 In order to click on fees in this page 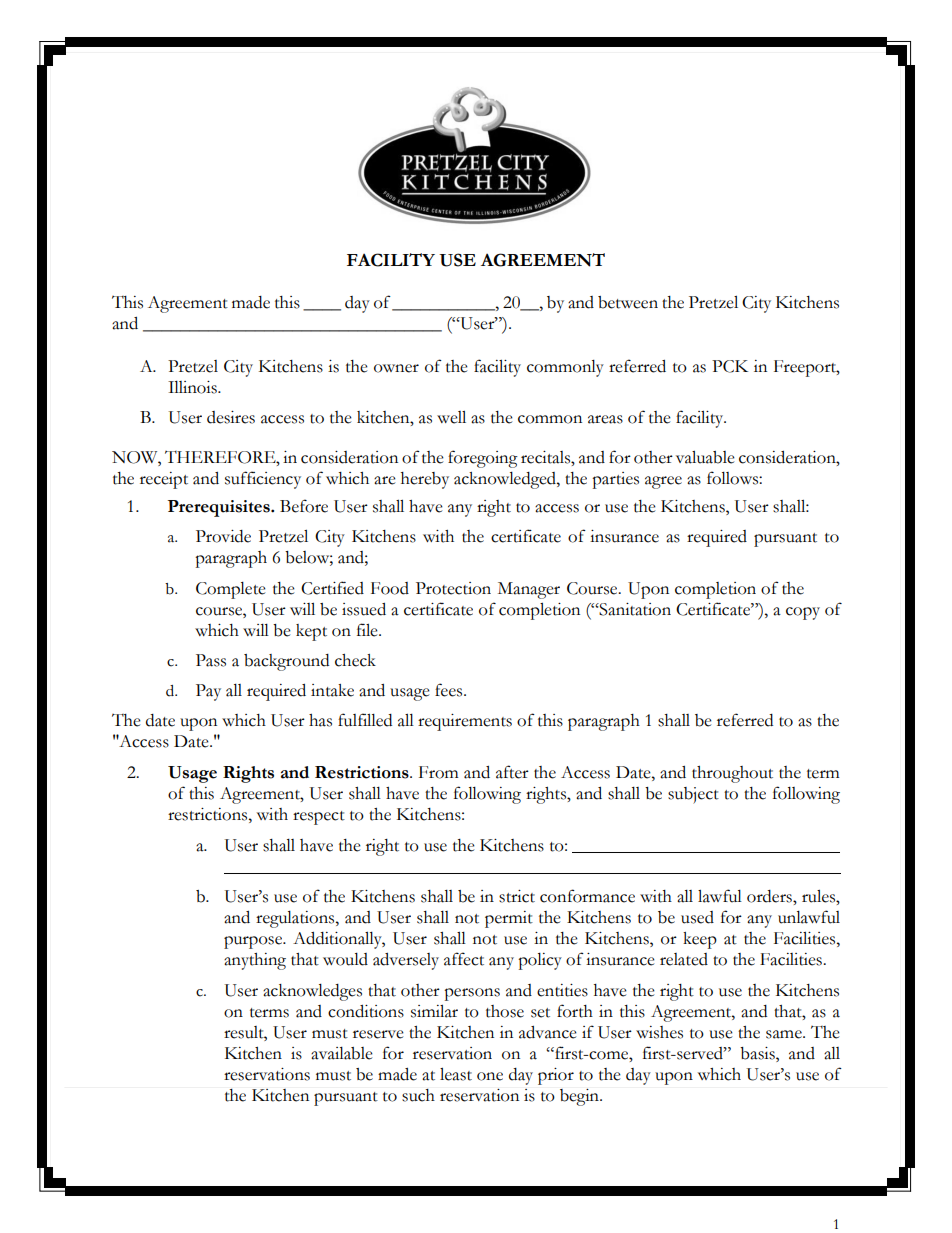, I will do `click(450, 690)`.
